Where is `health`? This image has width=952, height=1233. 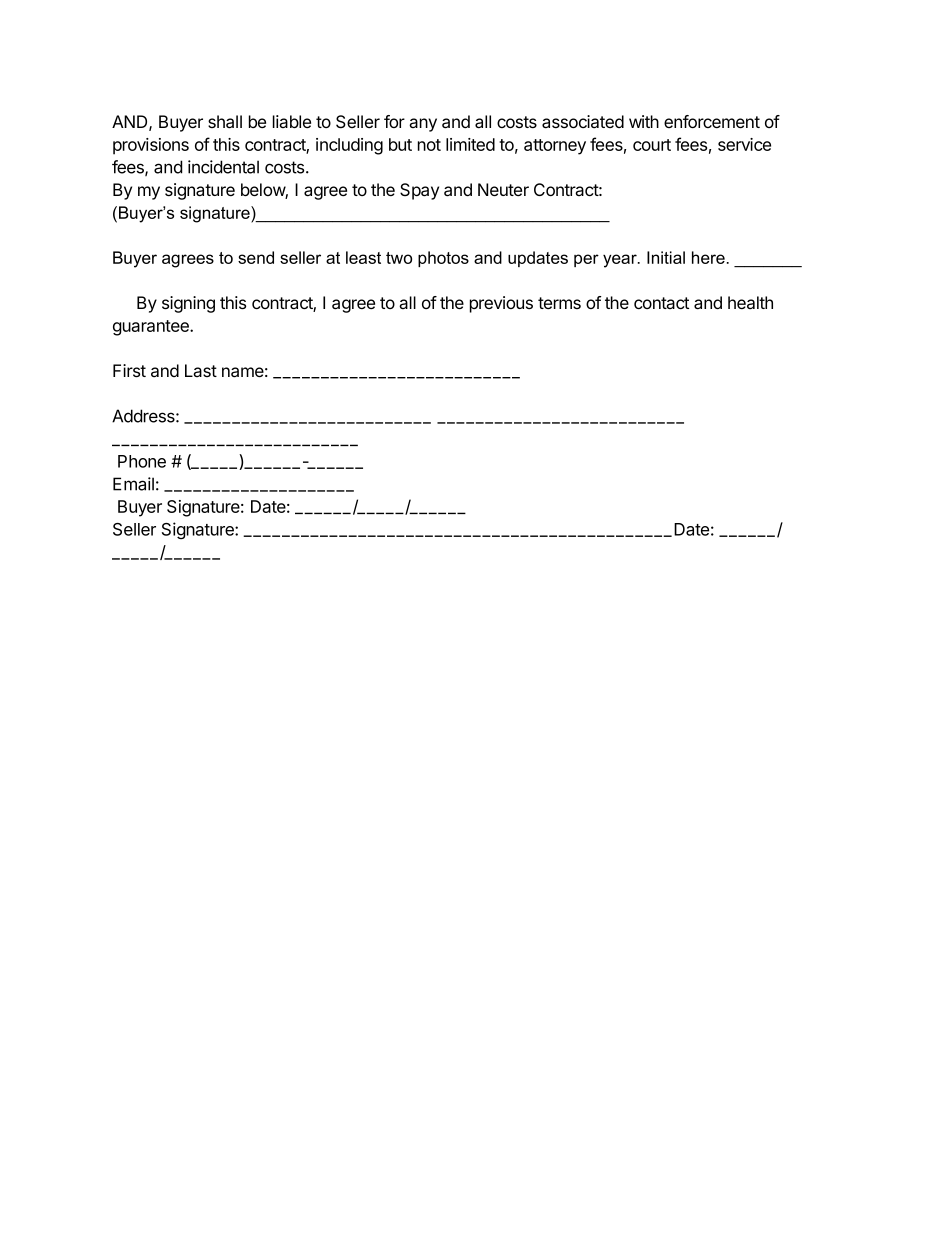 health is located at coordinates (750, 303).
